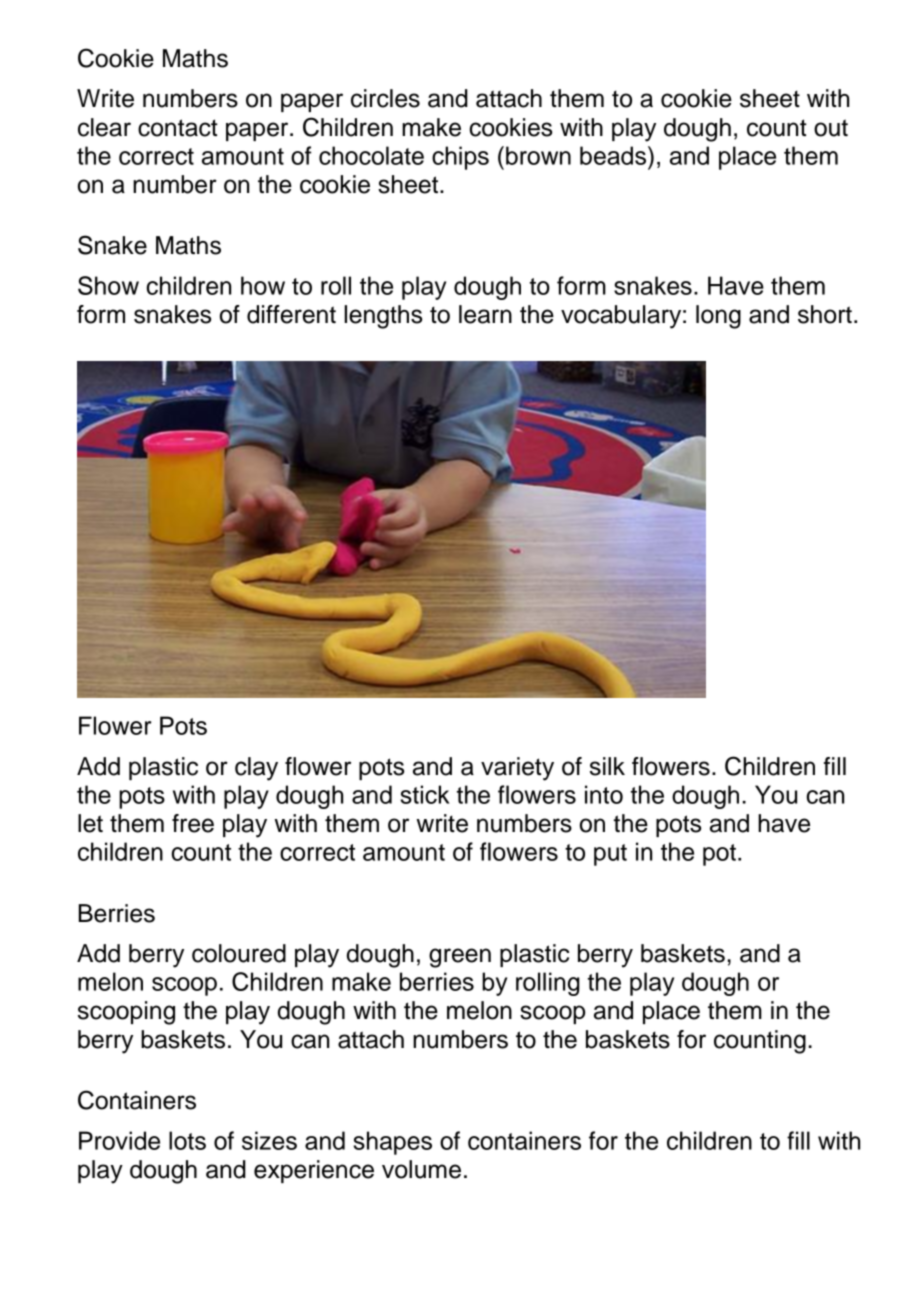 The width and height of the image is (924, 1308). Describe the element at coordinates (421, 1169) in the image. I see `volume` at that location.
